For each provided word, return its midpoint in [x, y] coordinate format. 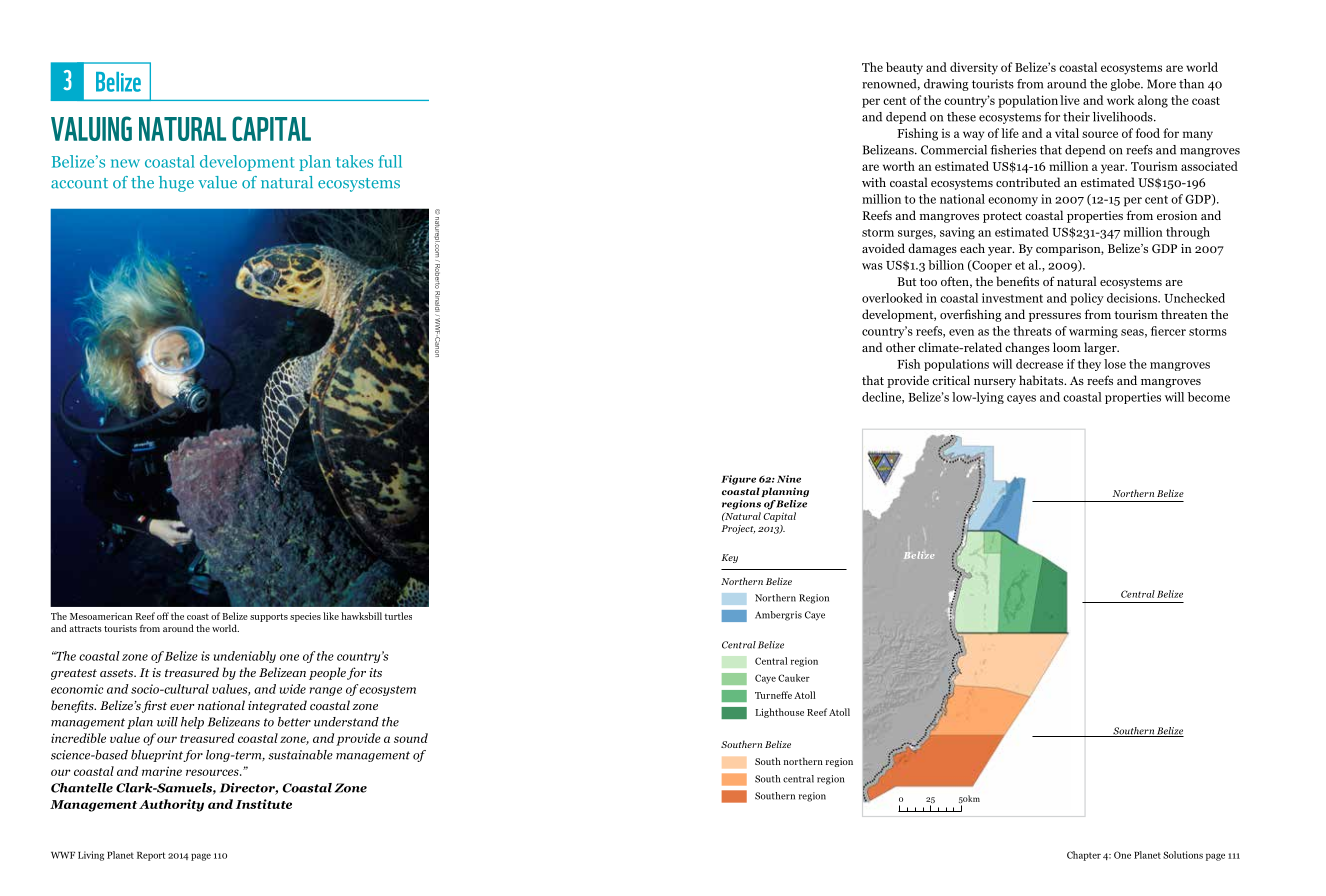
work [1121, 100]
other [900, 347]
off [163, 616]
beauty [904, 68]
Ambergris [778, 616]
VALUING [91, 128]
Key [730, 558]
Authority [171, 805]
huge [176, 184]
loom [1067, 347]
